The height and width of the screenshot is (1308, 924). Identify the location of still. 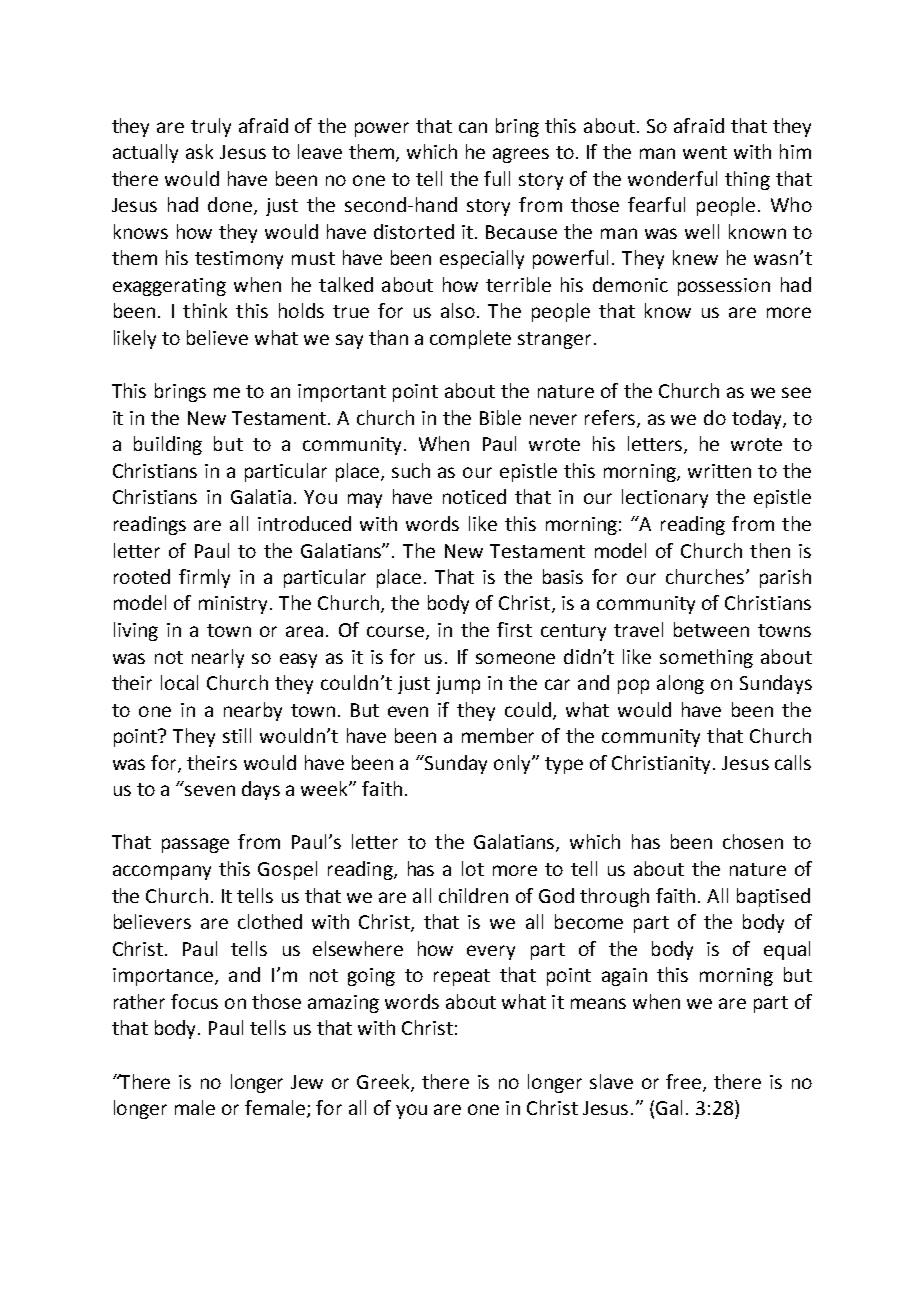
(237, 735).
